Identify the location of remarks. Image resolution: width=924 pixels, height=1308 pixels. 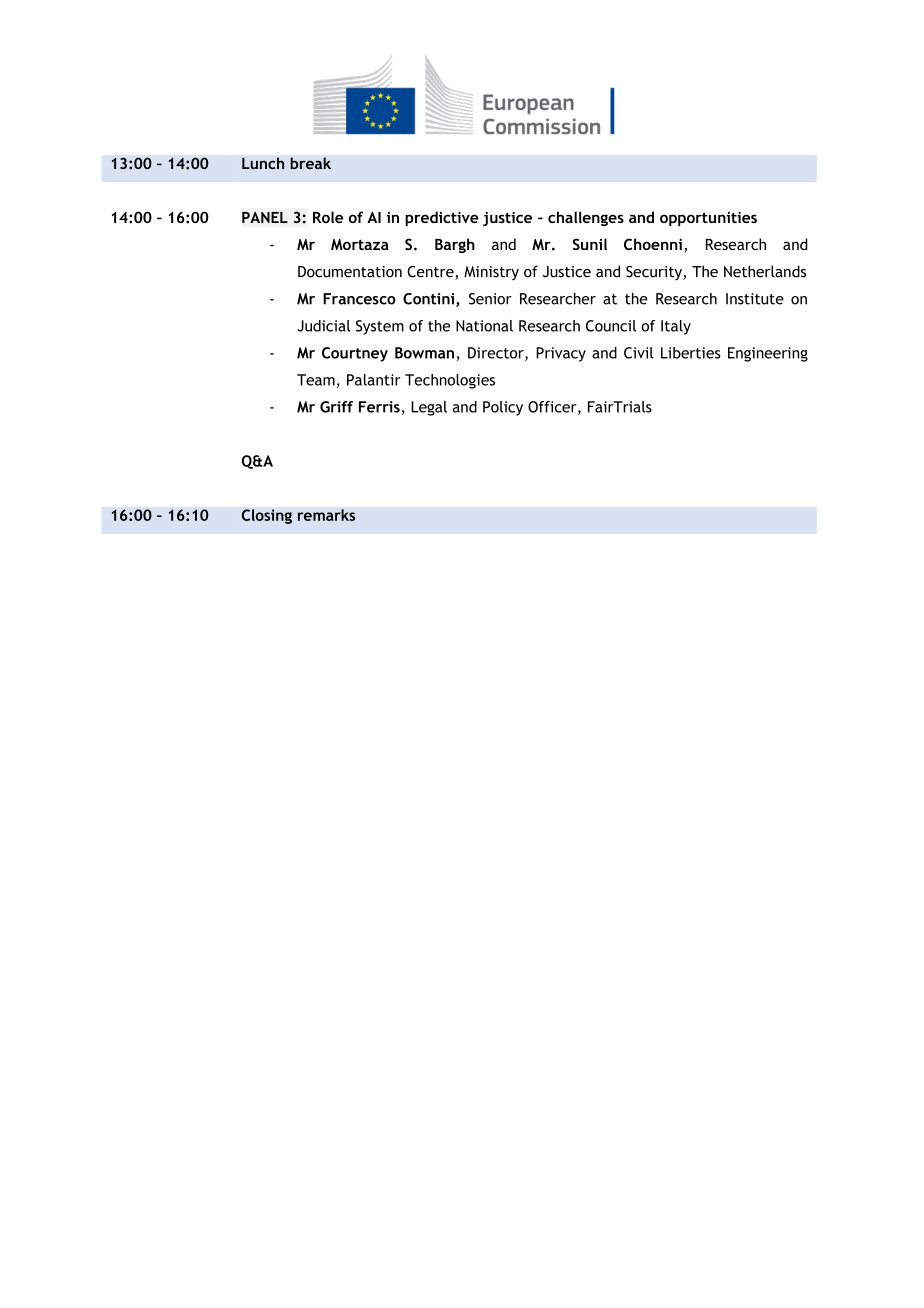
(326, 515).
